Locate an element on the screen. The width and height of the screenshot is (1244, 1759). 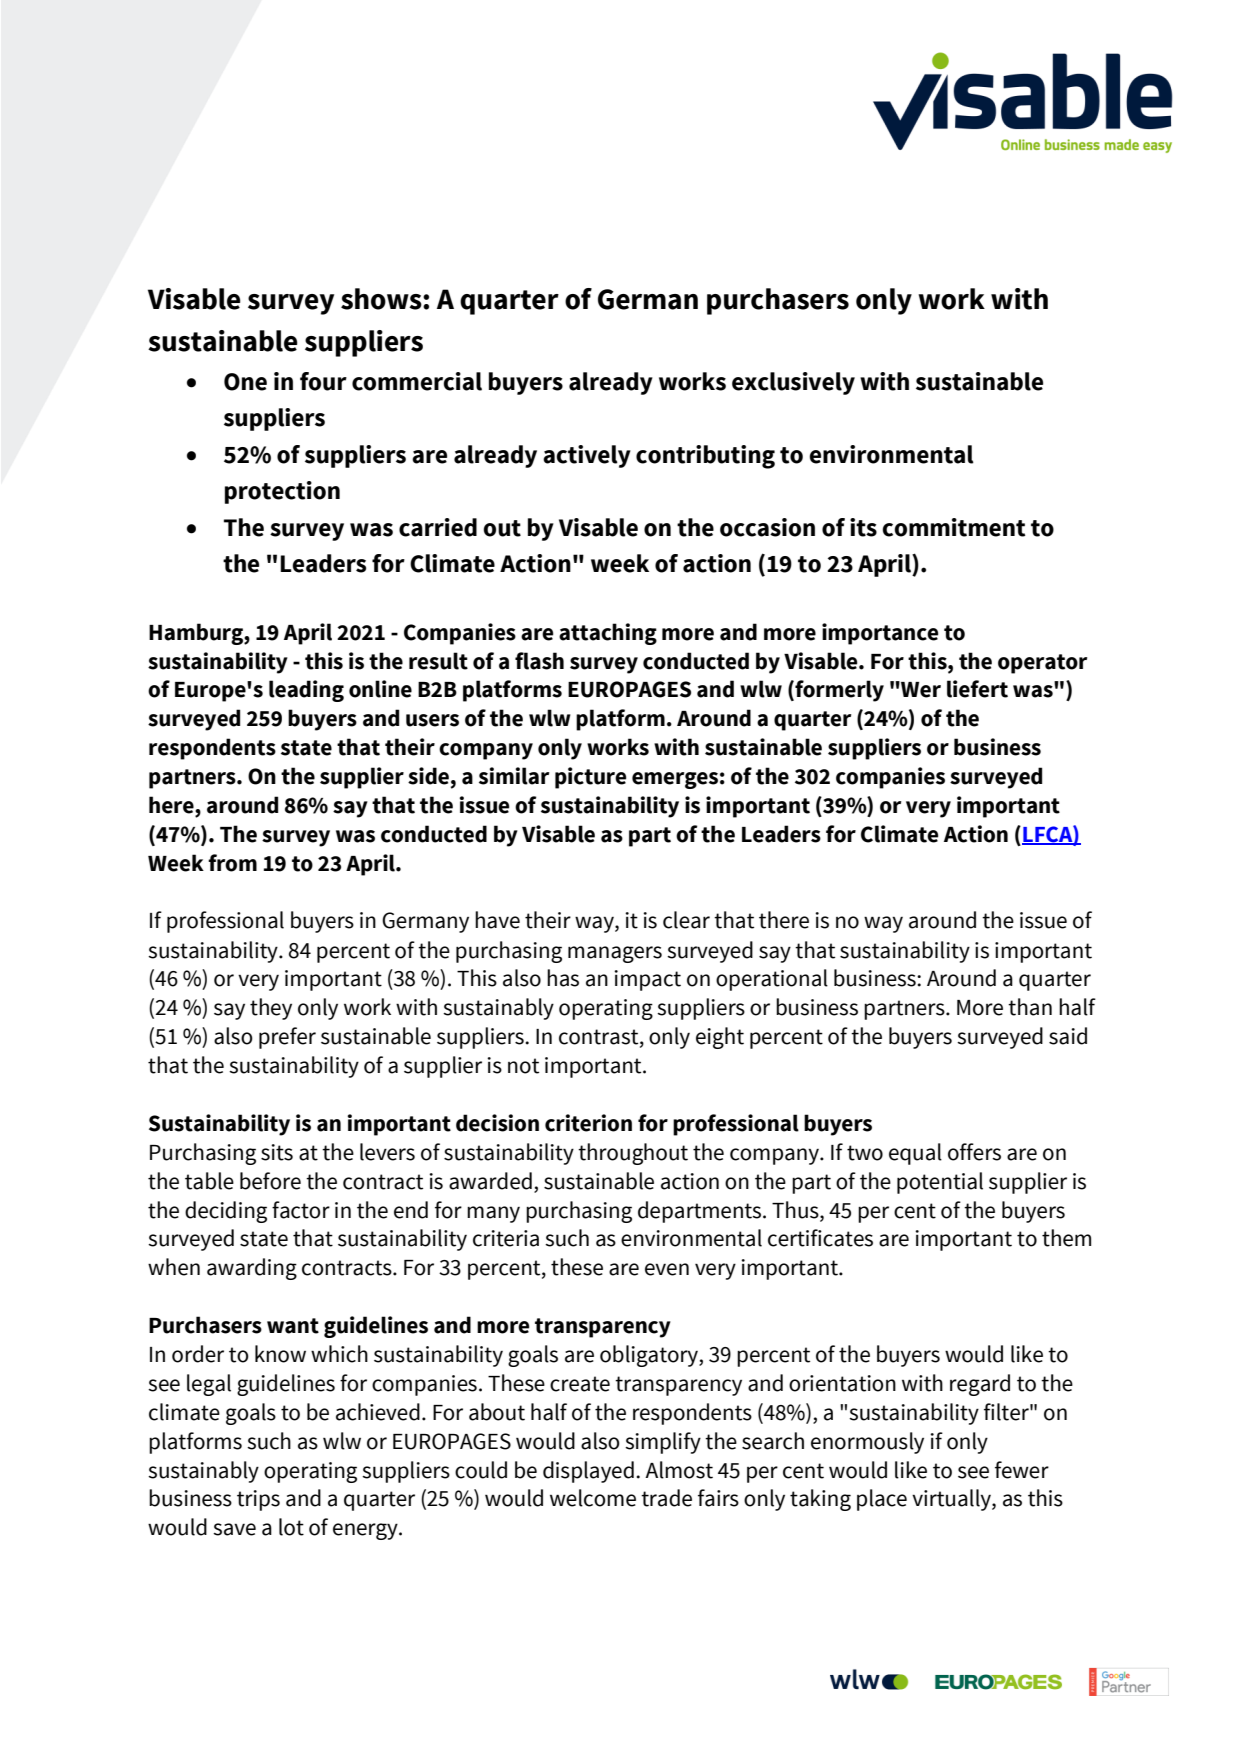
One is located at coordinates (245, 382).
